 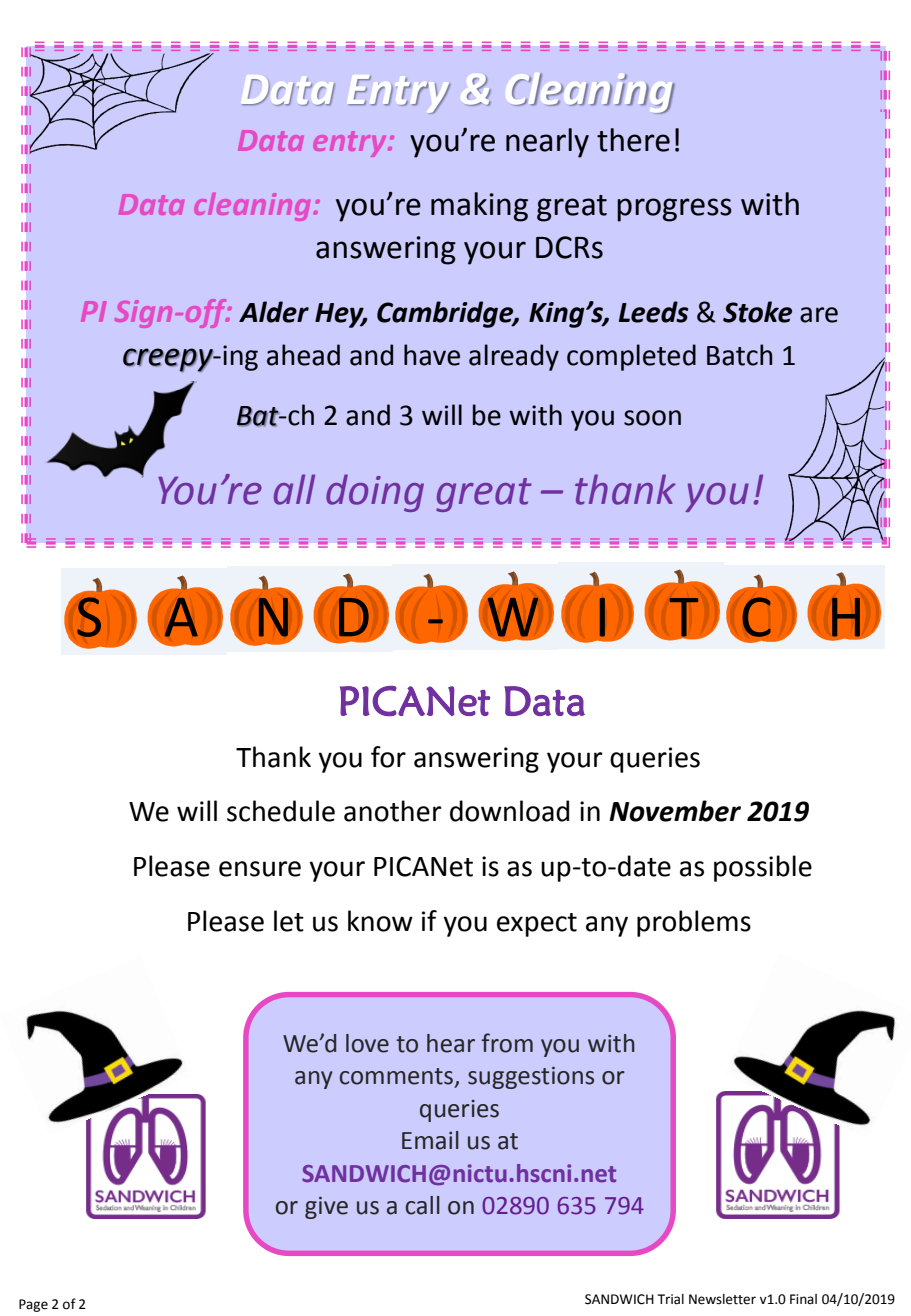 What do you see at coordinates (274, 312) in the screenshot?
I see `Alder` at bounding box center [274, 312].
